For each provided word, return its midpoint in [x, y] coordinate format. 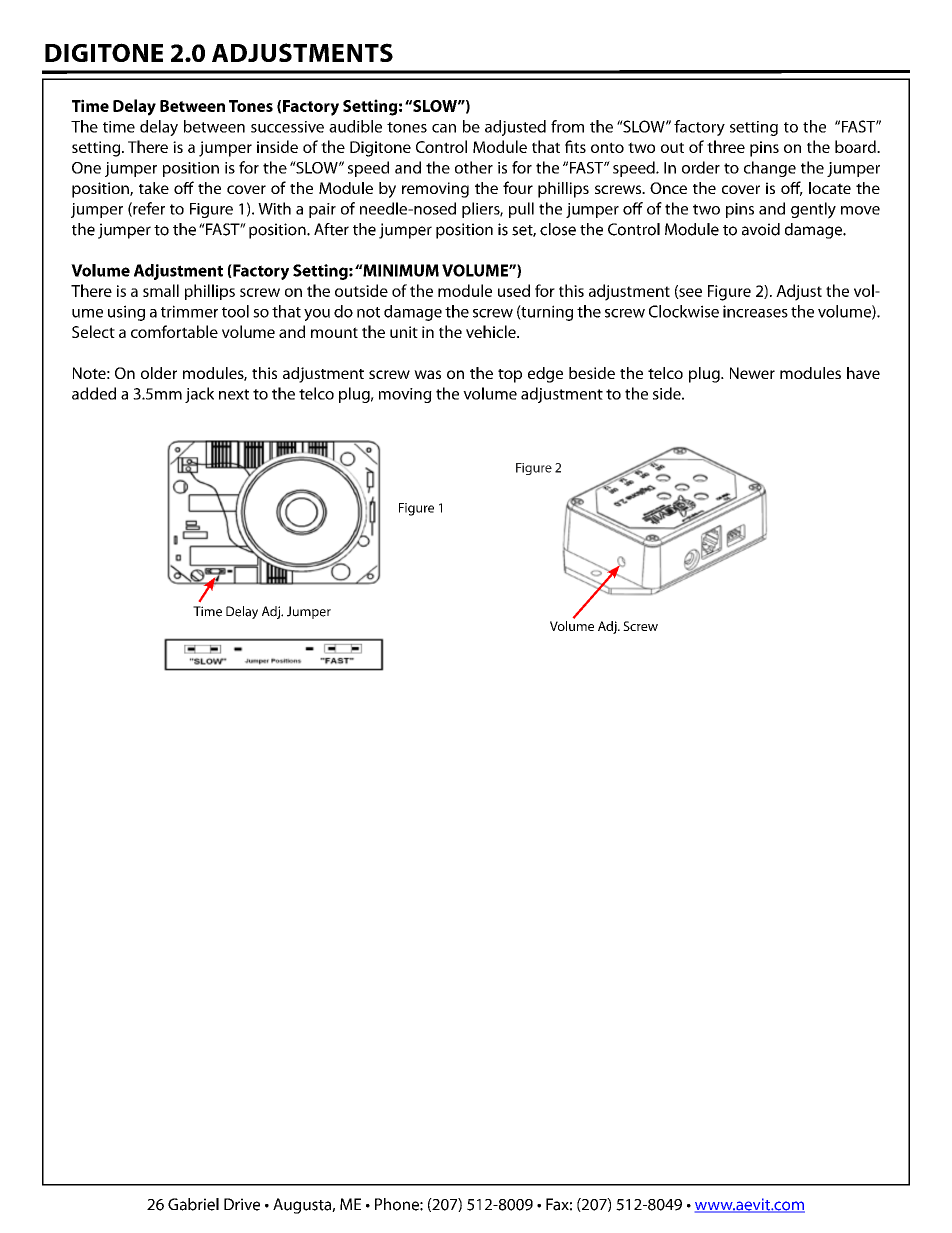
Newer [752, 373]
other [474, 167]
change [770, 169]
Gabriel [193, 1204]
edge [545, 375]
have [863, 373]
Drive [242, 1204]
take [154, 188]
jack [199, 395]
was [427, 374]
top [510, 376]
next [234, 394]
